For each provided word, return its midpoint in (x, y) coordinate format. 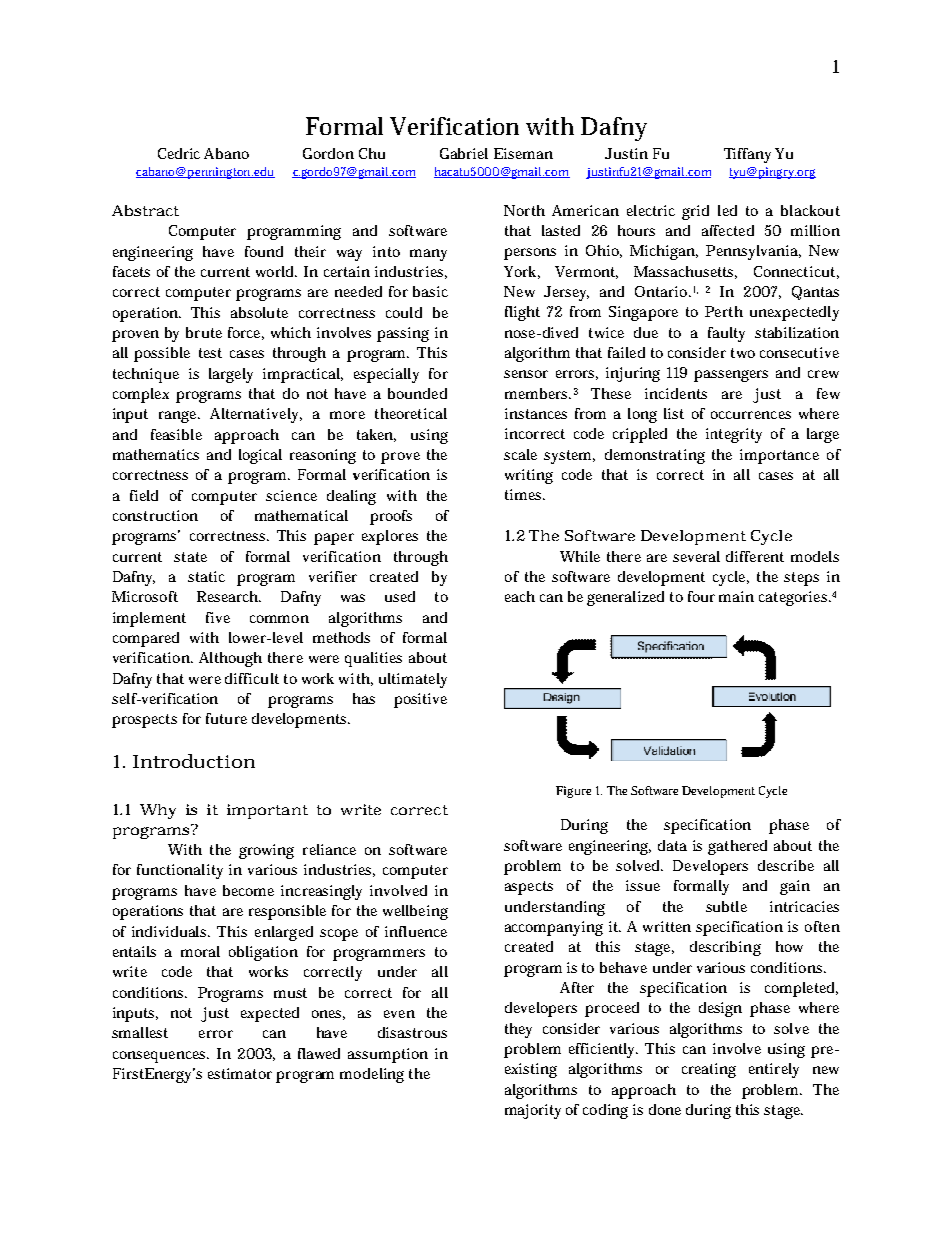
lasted (561, 230)
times (525, 494)
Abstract (145, 210)
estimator (240, 1073)
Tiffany (750, 155)
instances (536, 413)
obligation (263, 953)
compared (146, 639)
